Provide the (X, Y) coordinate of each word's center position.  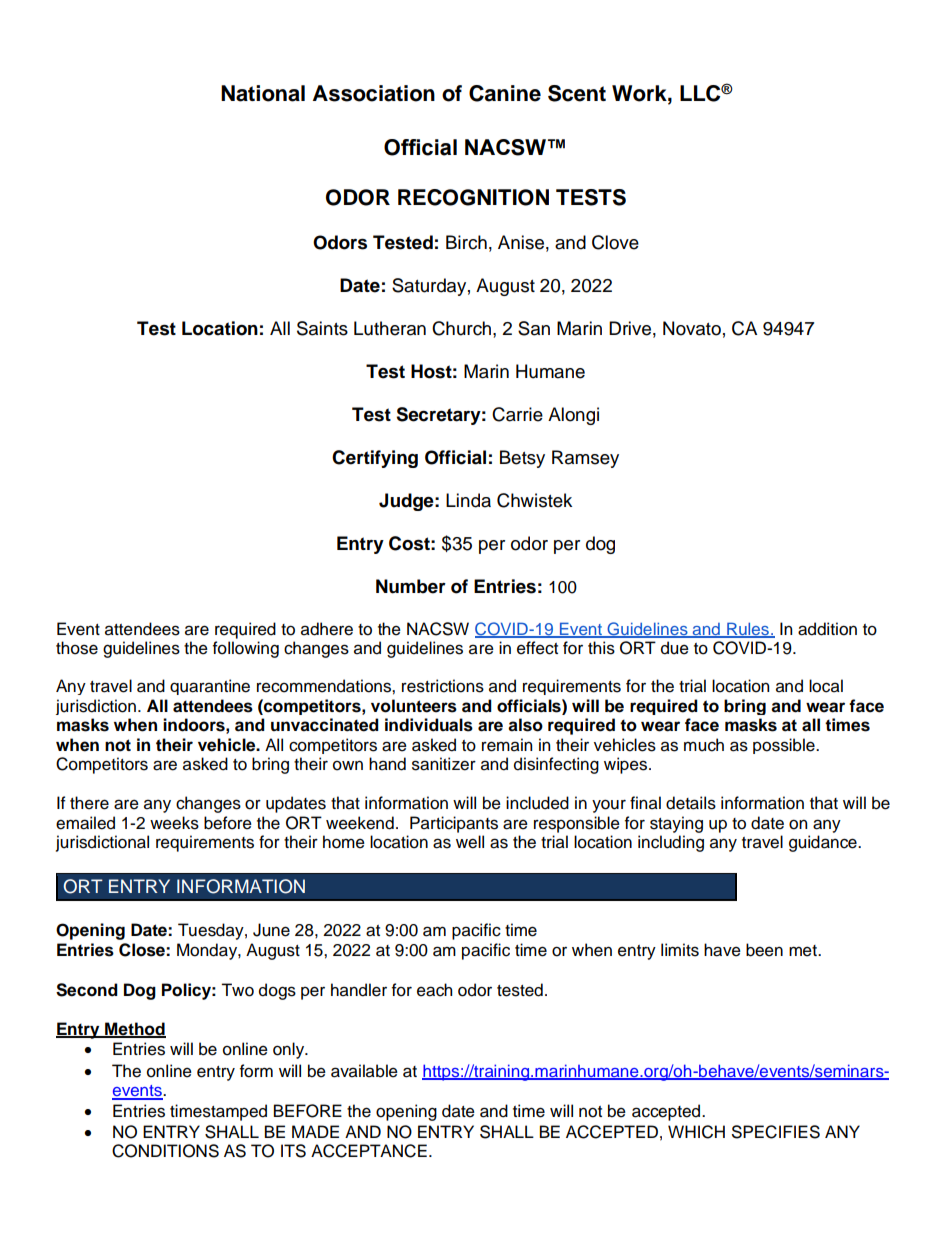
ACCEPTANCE (369, 1151)
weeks (174, 823)
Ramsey (585, 459)
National (263, 93)
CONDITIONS (165, 1151)
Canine (505, 93)
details (691, 803)
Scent (577, 93)
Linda (468, 500)
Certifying (375, 459)
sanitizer (444, 764)
